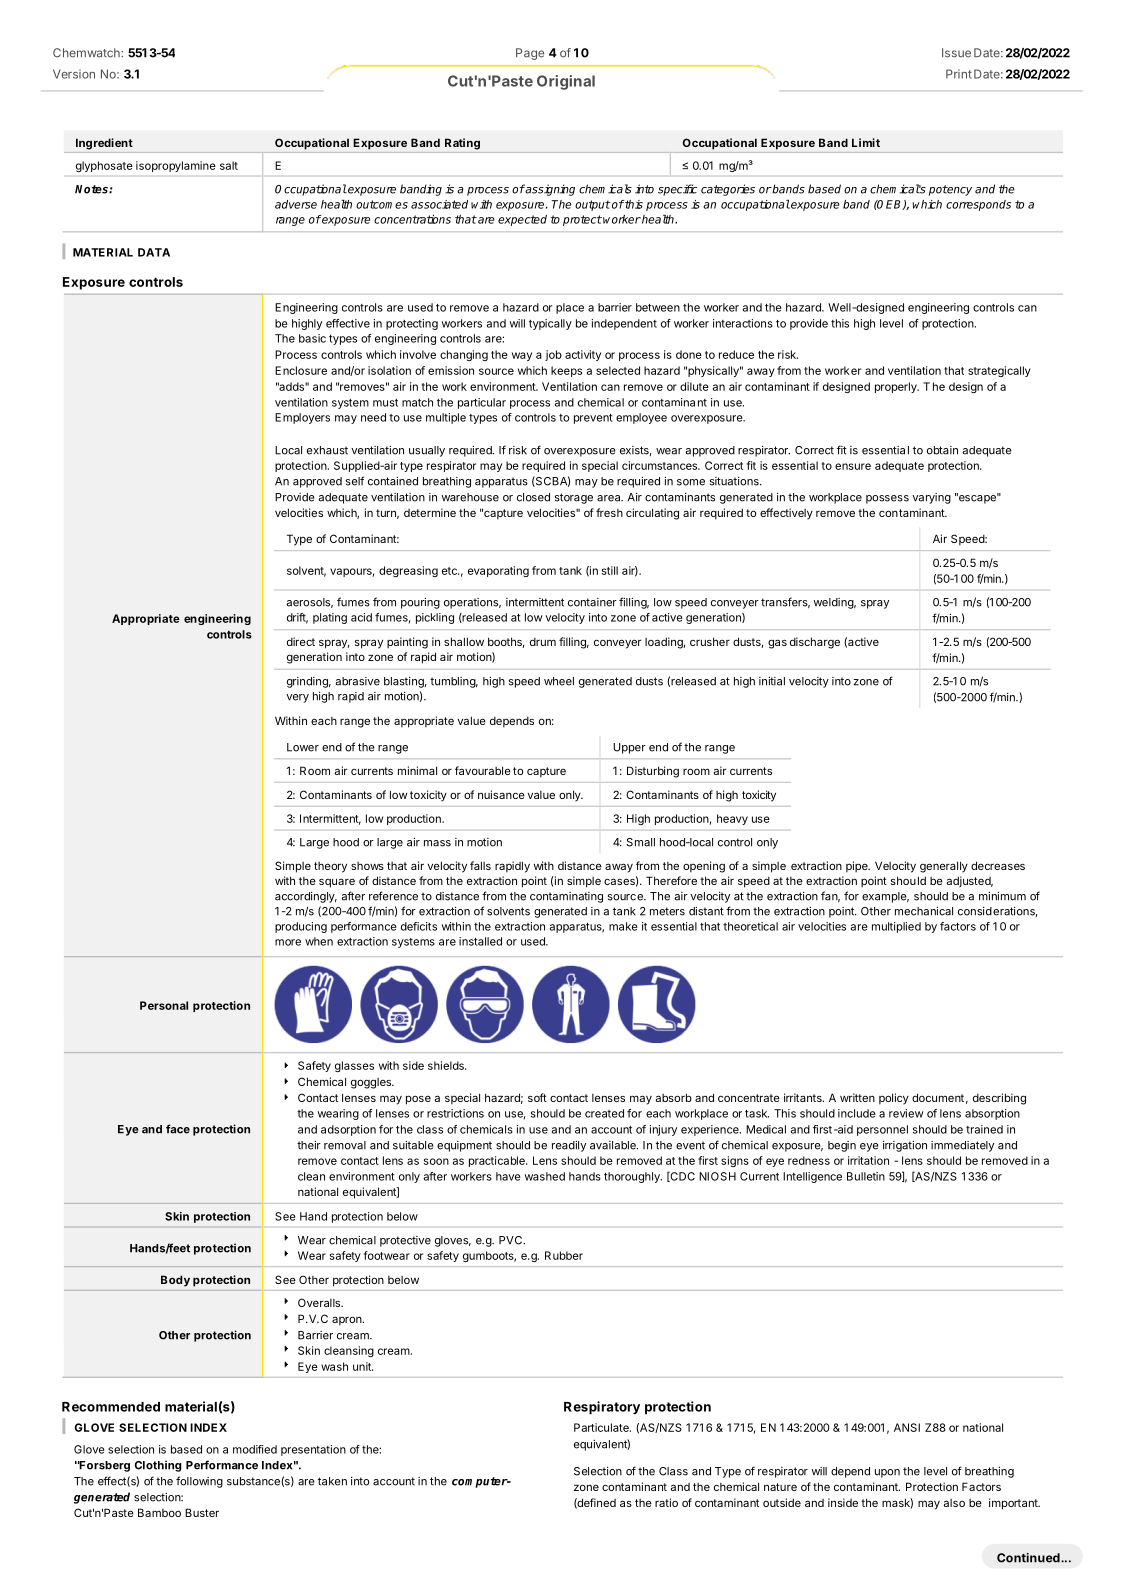 The image size is (1125, 1592). What do you see at coordinates (815, 643) in the screenshot?
I see `discharge` at bounding box center [815, 643].
